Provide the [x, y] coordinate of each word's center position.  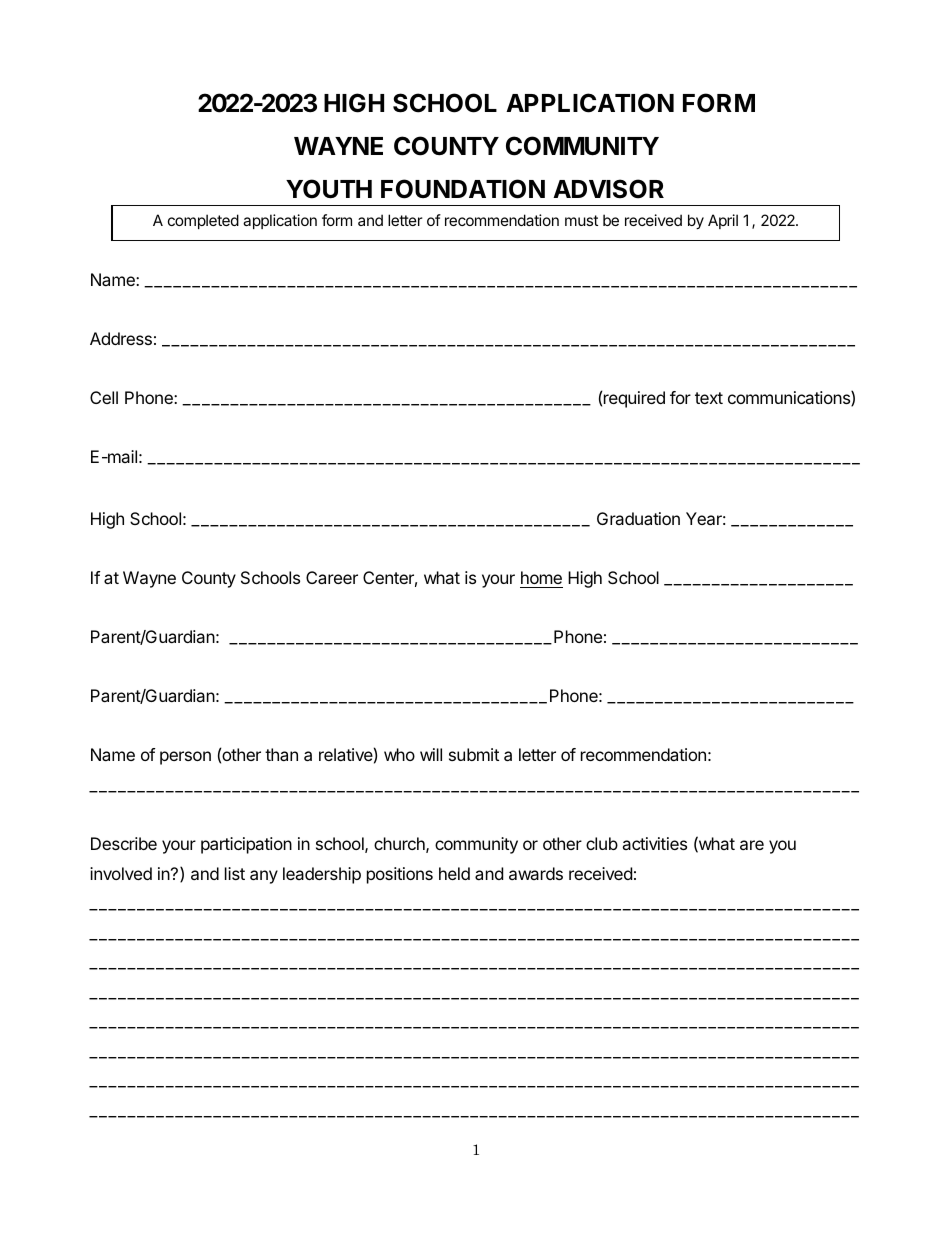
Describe [124, 843]
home [541, 577]
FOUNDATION [463, 189]
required [634, 399]
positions [400, 875]
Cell [104, 397]
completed [203, 221]
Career [332, 577]
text [709, 398]
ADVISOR [608, 189]
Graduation [638, 518]
